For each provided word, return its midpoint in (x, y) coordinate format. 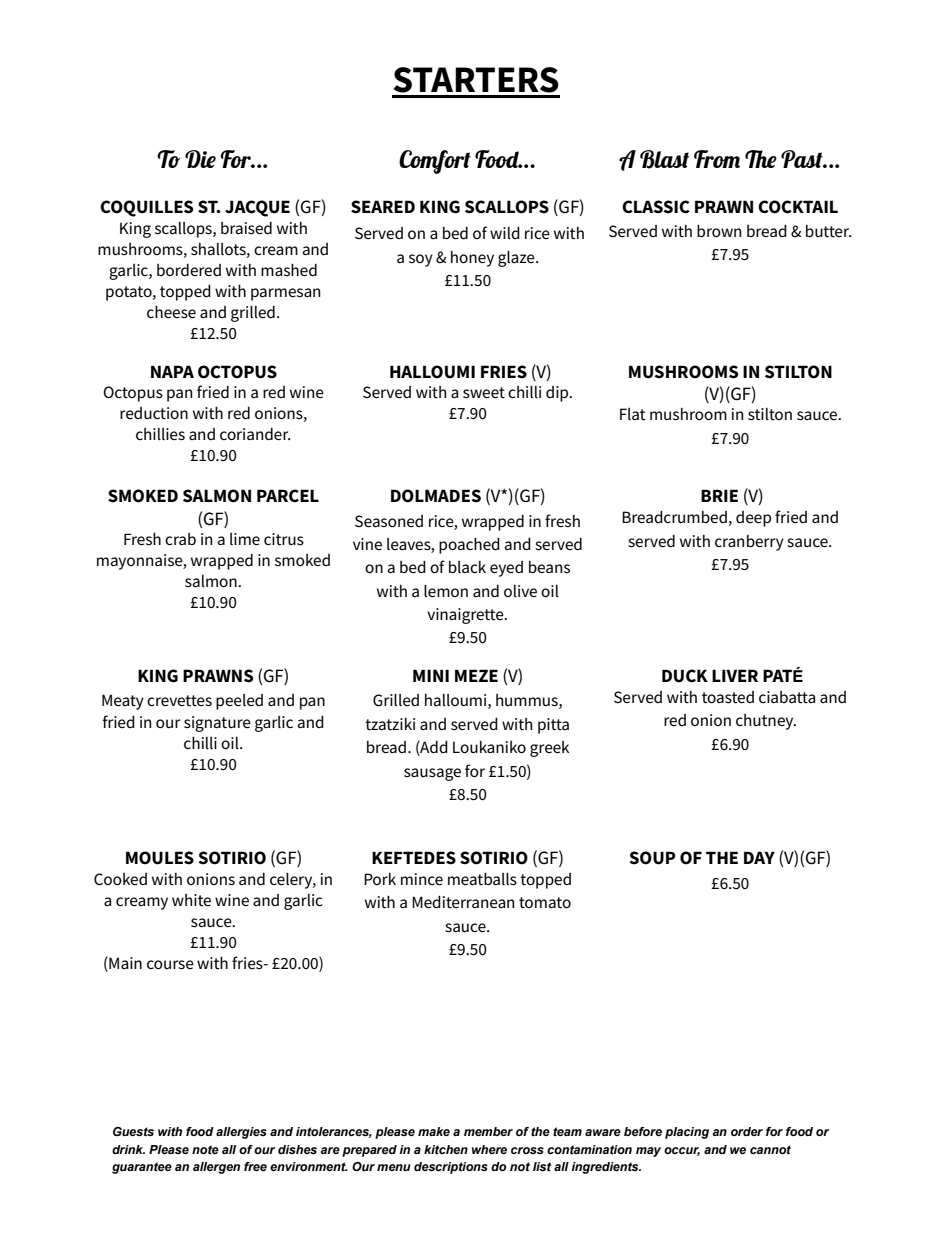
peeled (239, 702)
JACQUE (257, 208)
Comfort (435, 162)
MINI (431, 675)
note (205, 1149)
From (717, 159)
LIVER (735, 675)
